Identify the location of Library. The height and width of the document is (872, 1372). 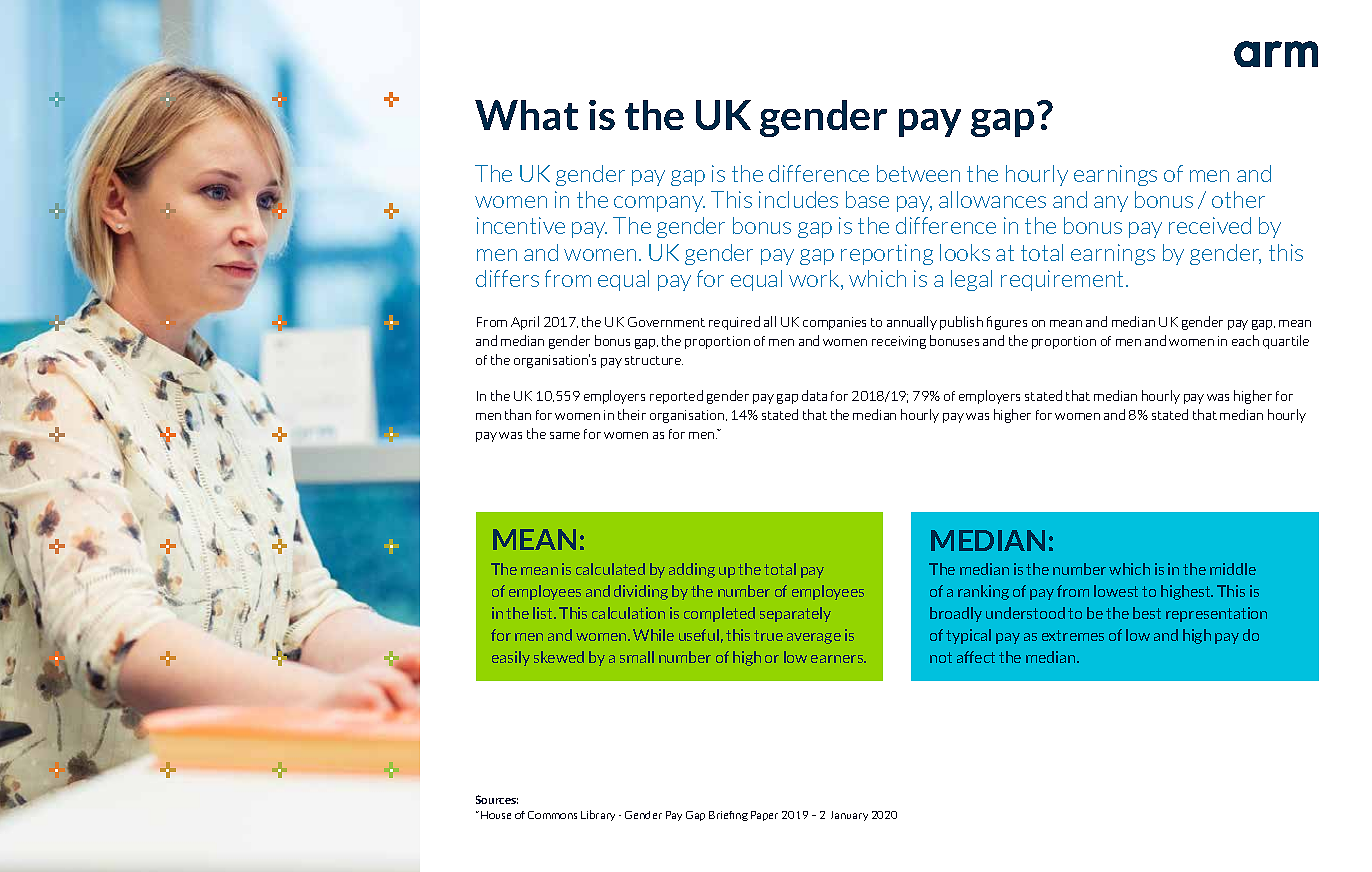
(598, 815).
